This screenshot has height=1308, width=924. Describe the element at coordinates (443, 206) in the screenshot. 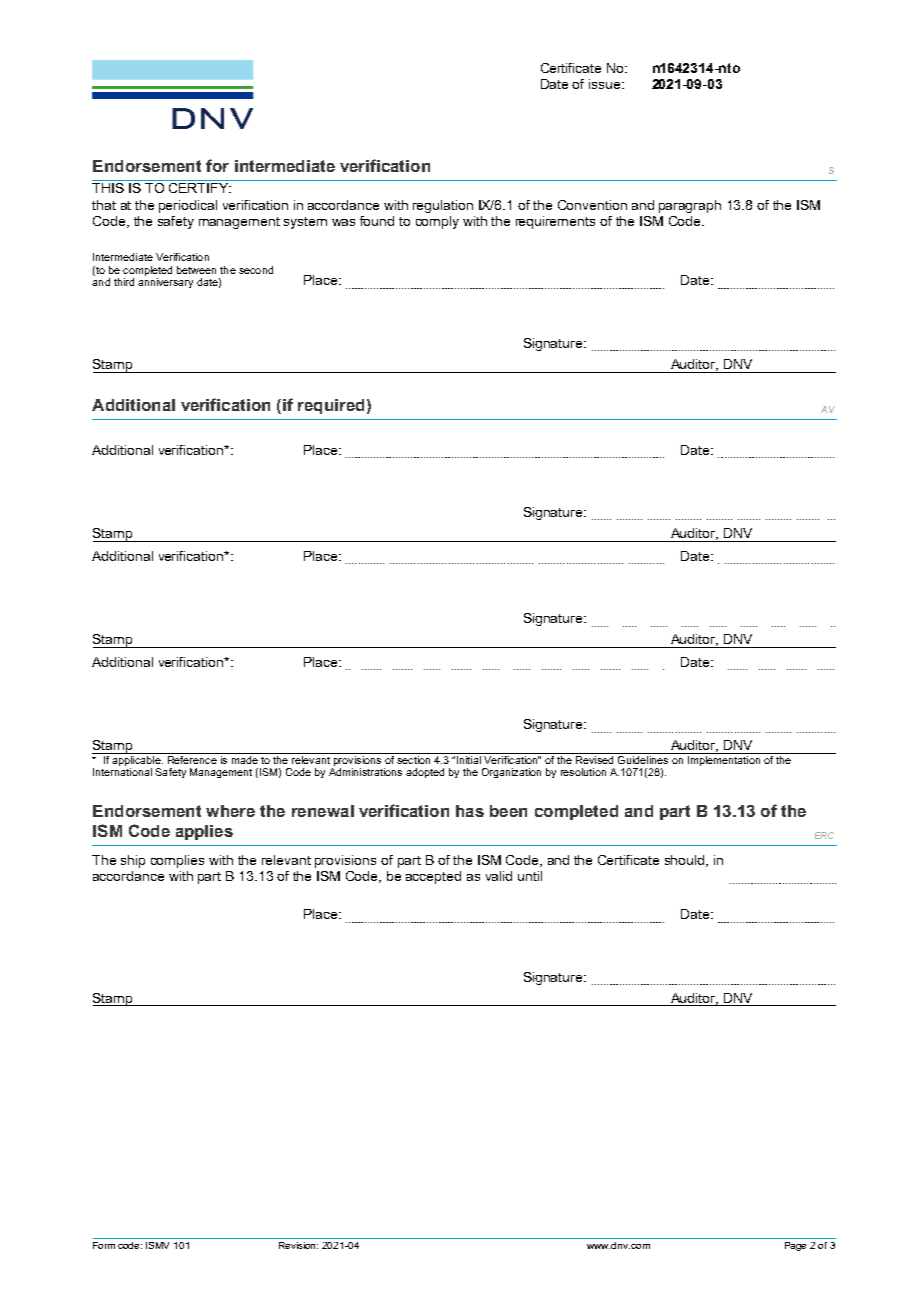

I see `regulation` at that location.
